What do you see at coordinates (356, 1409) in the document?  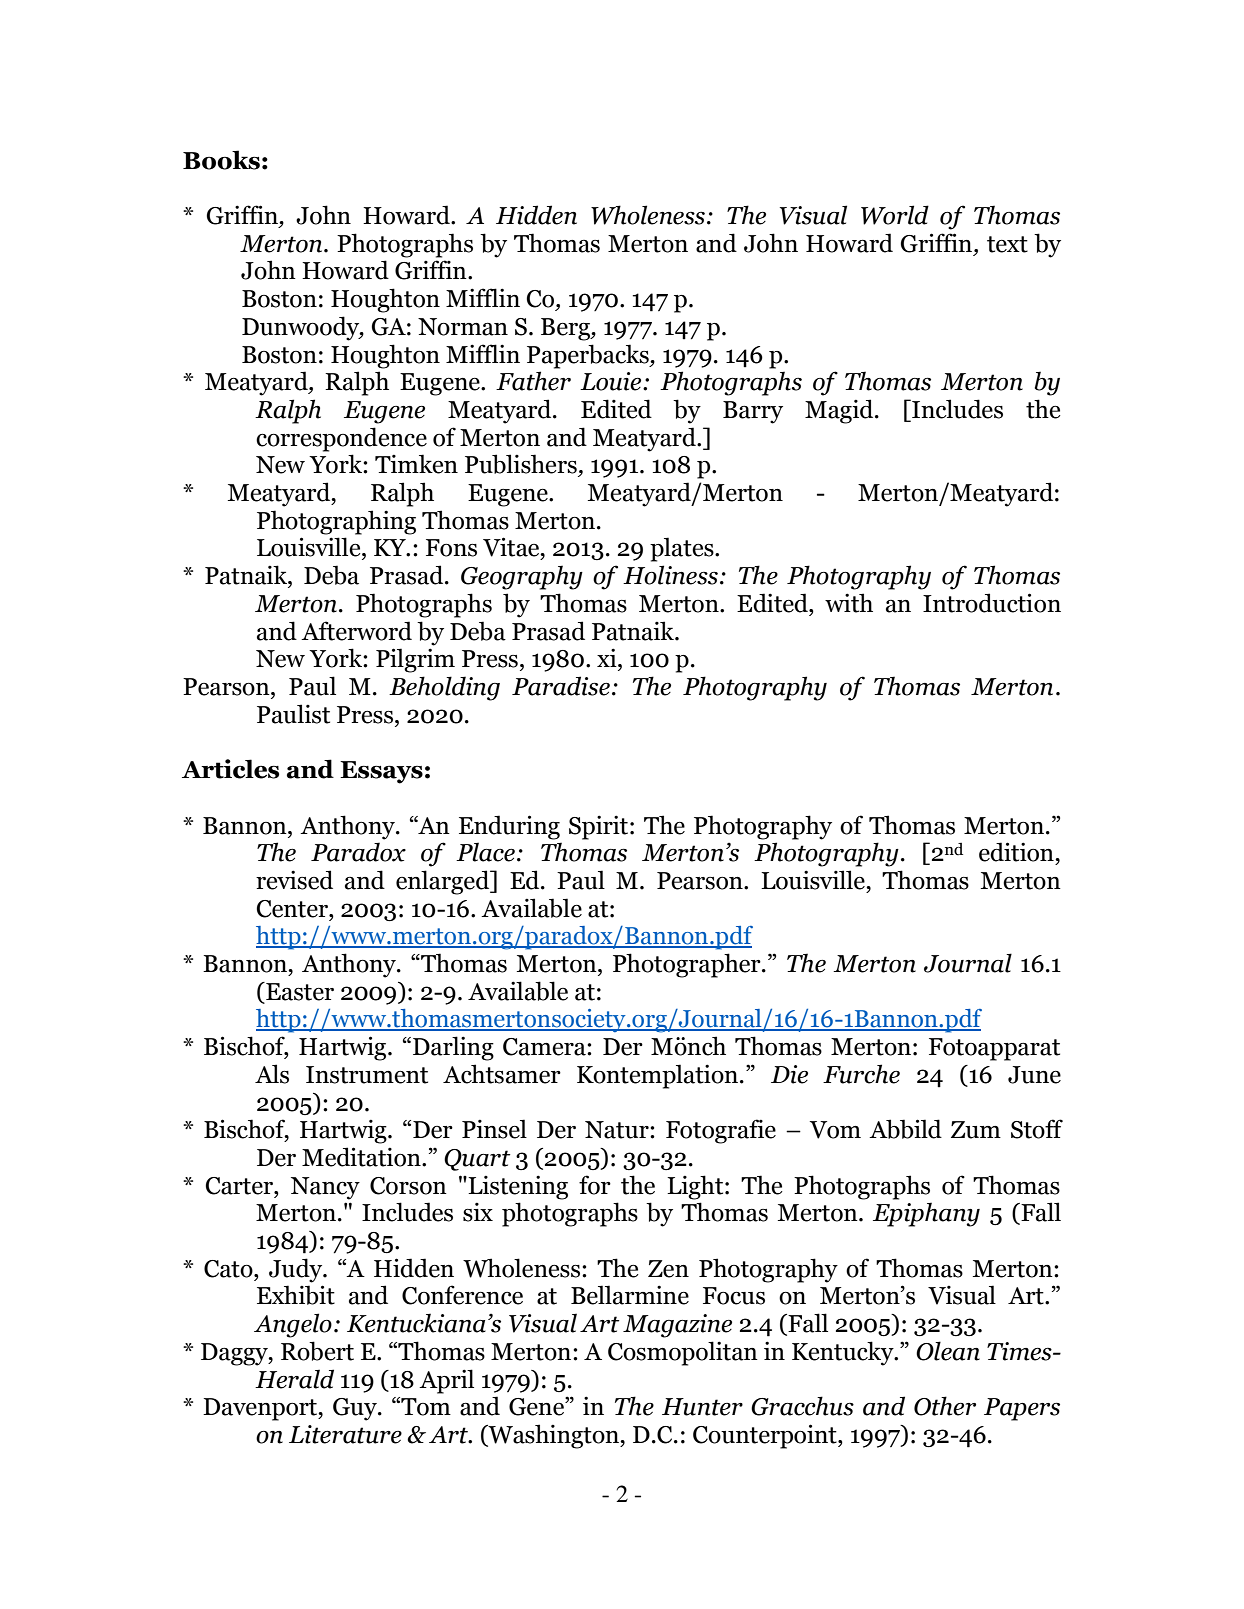 I see `Guy` at bounding box center [356, 1409].
